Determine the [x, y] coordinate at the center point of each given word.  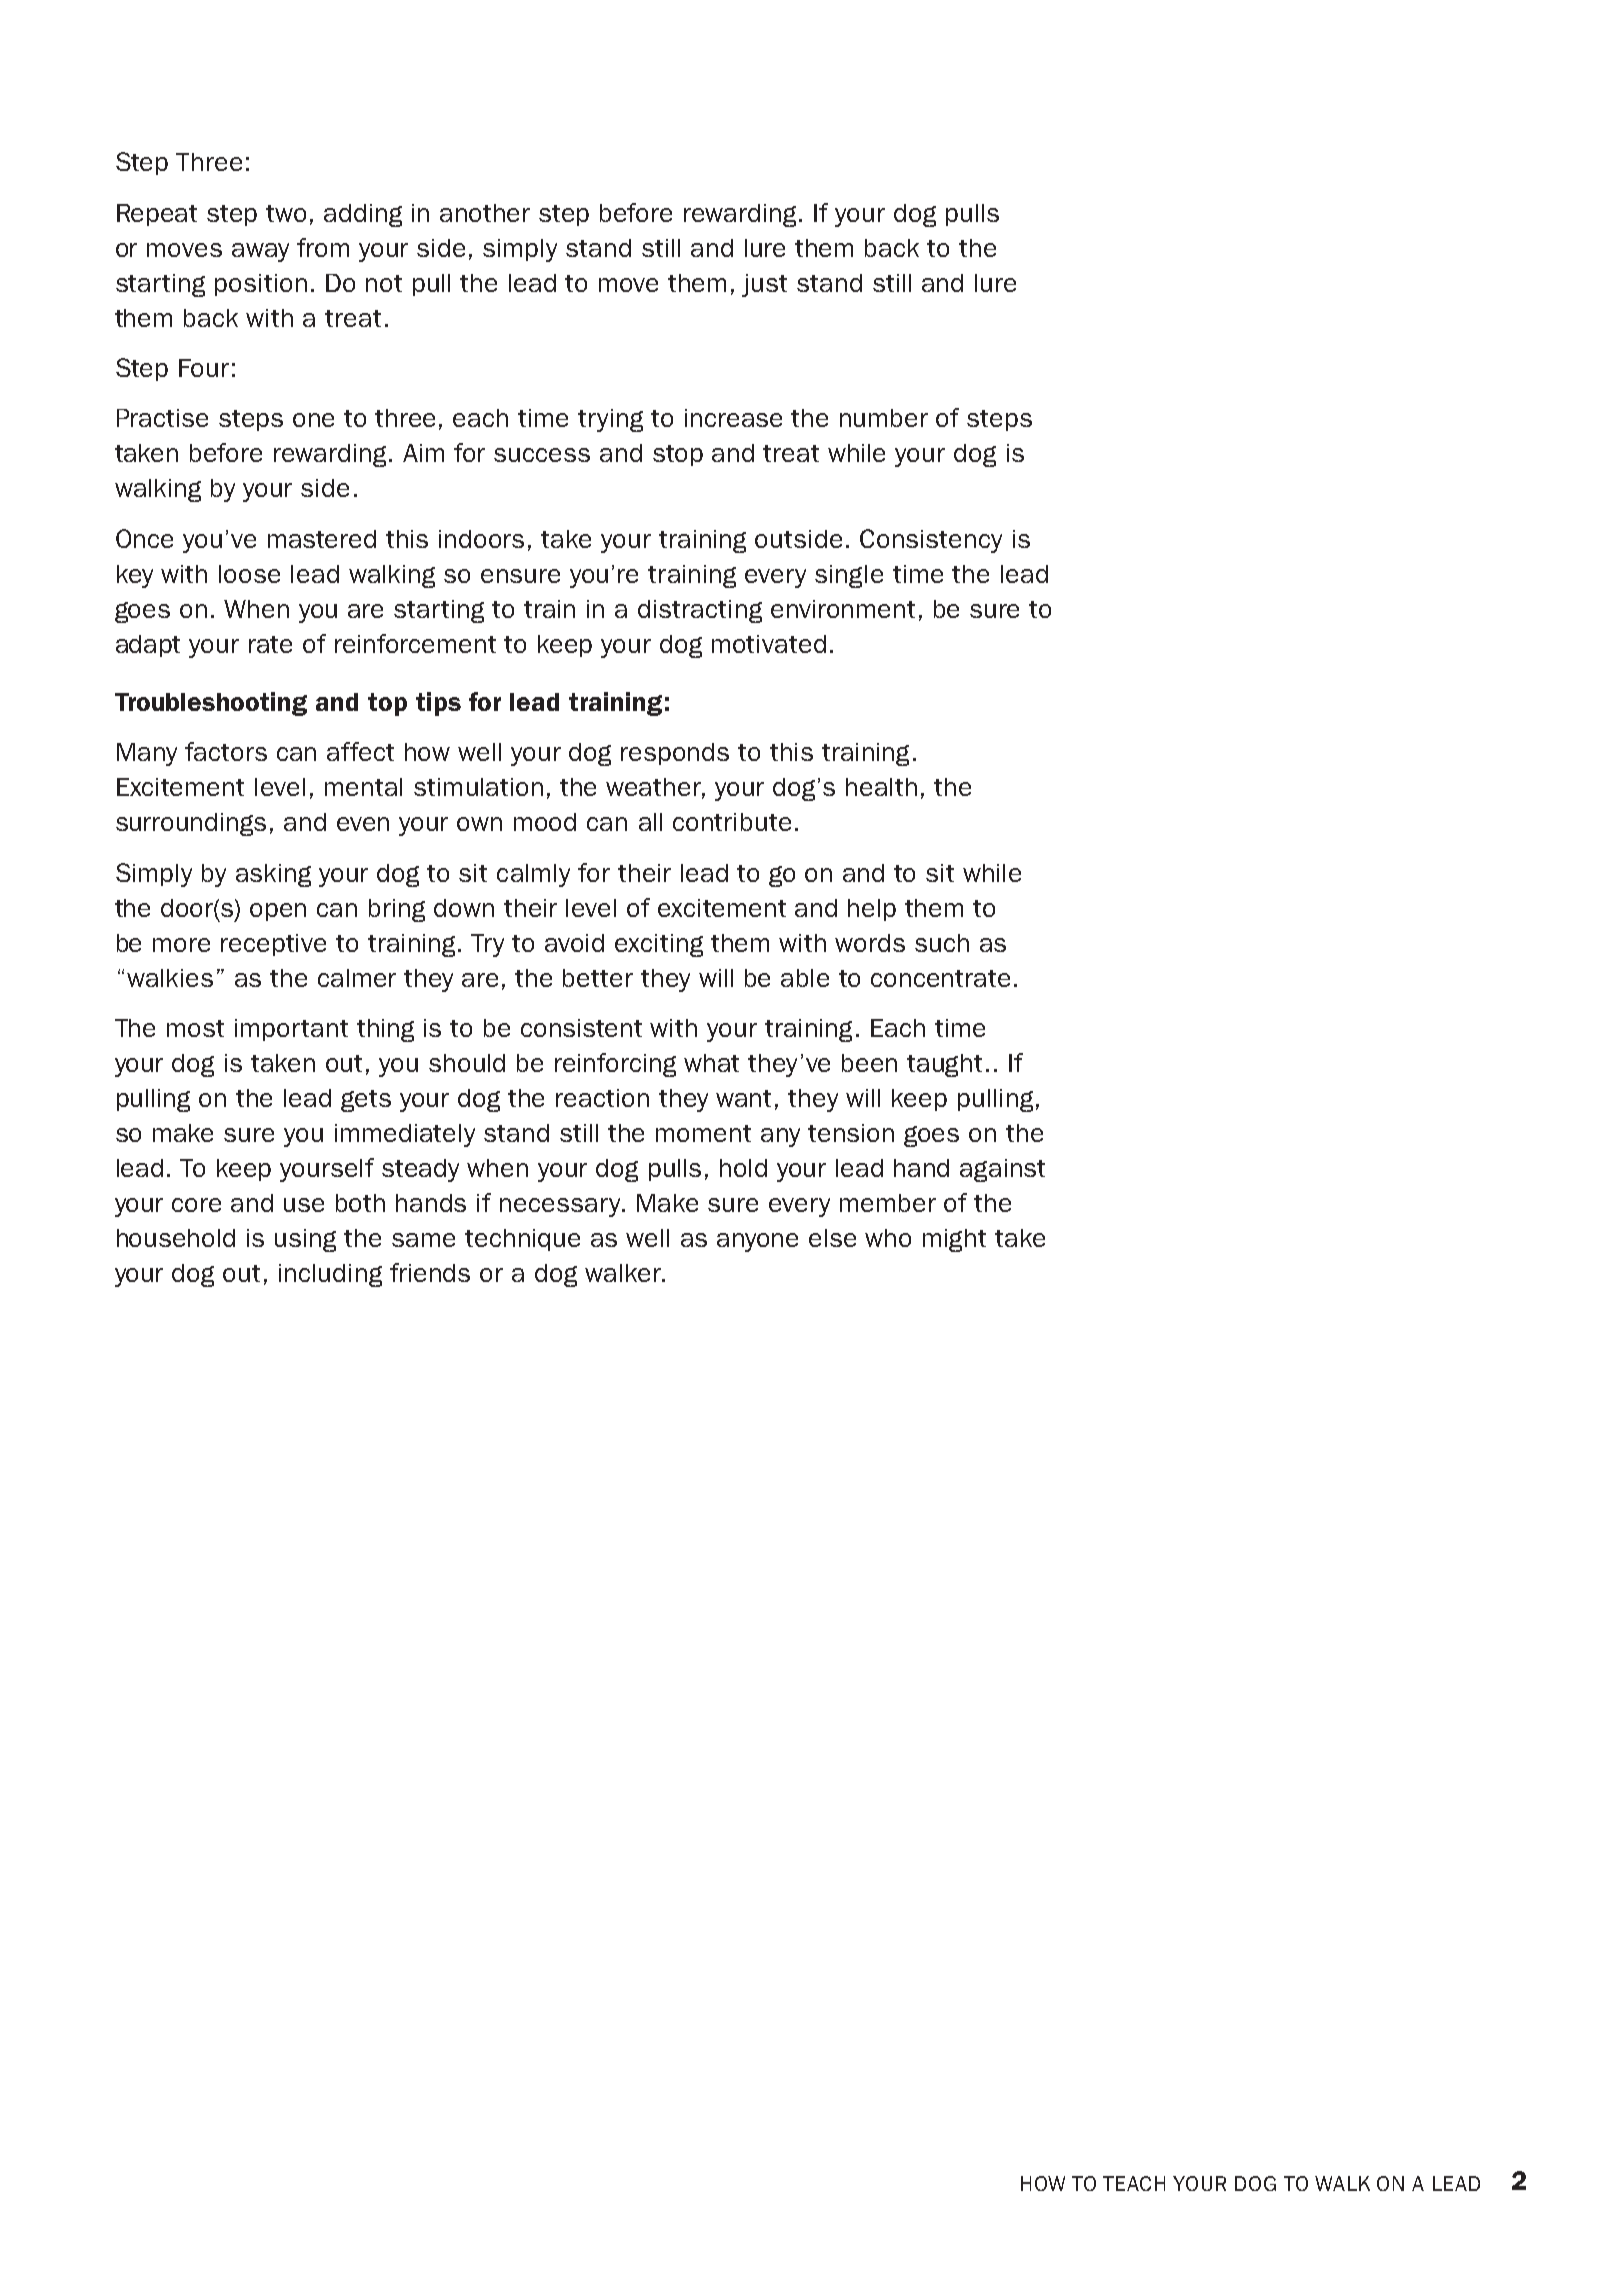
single [849, 576]
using [305, 1240]
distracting [700, 611]
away [260, 252]
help [872, 910]
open [278, 912]
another [485, 213]
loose [249, 574]
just [764, 285]
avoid [574, 943]
